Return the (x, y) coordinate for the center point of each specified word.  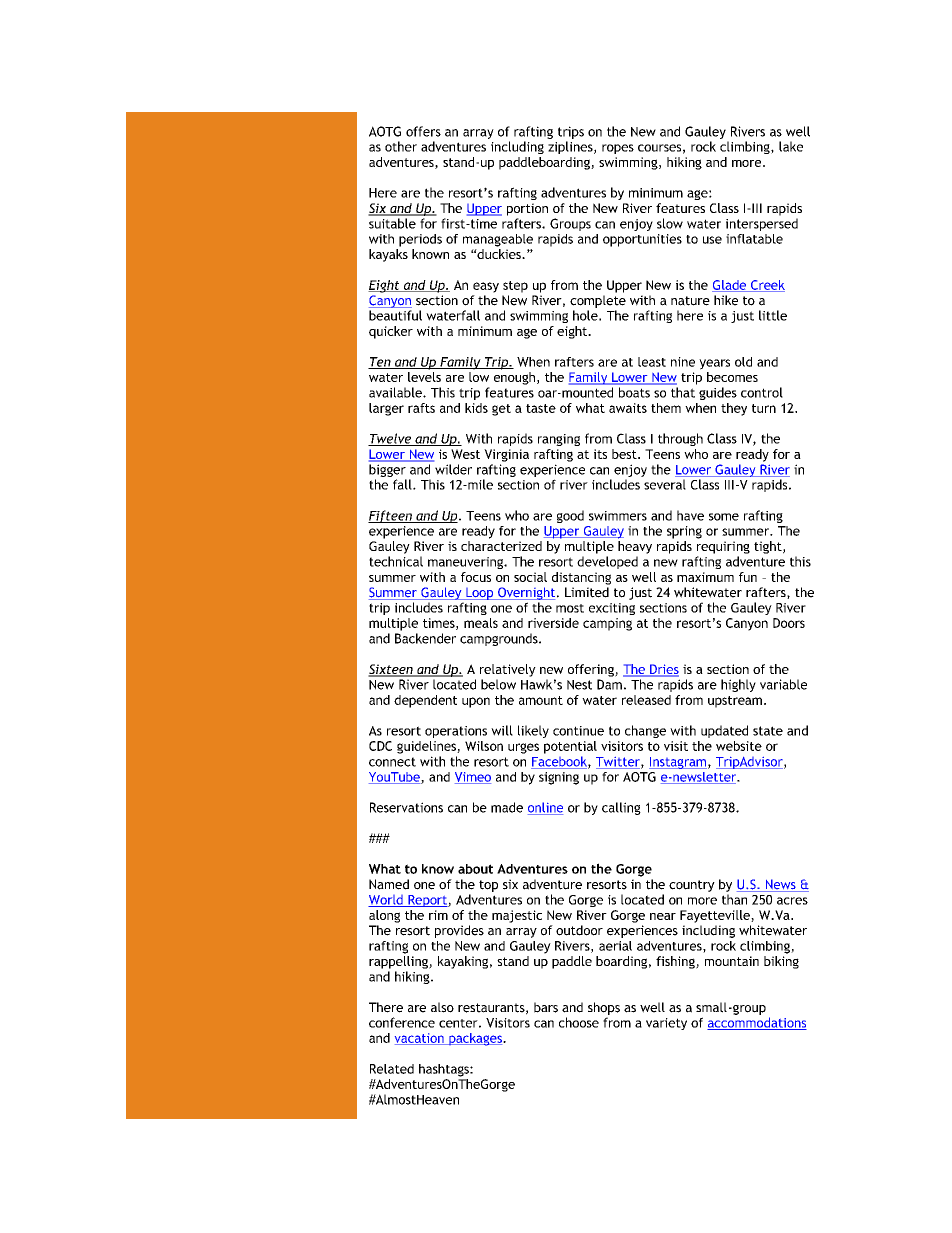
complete (598, 301)
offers (423, 131)
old (743, 362)
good (570, 516)
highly (738, 685)
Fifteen (391, 516)
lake (791, 146)
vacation (420, 1039)
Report (427, 901)
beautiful (395, 315)
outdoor (579, 930)
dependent (425, 701)
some (724, 517)
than (734, 899)
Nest (579, 685)
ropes (618, 149)
